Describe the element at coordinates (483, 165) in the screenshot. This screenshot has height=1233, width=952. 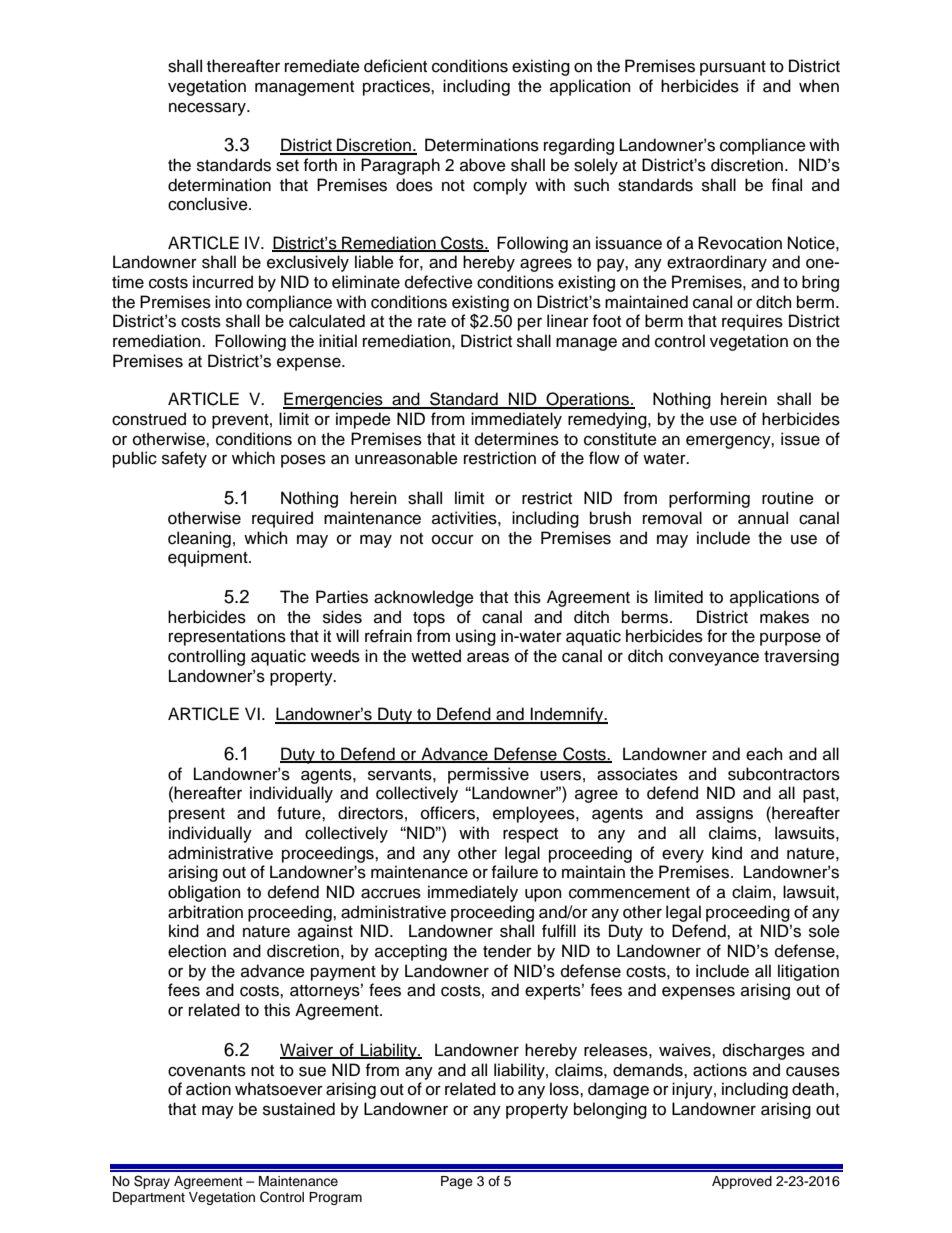
I see `above` at that location.
